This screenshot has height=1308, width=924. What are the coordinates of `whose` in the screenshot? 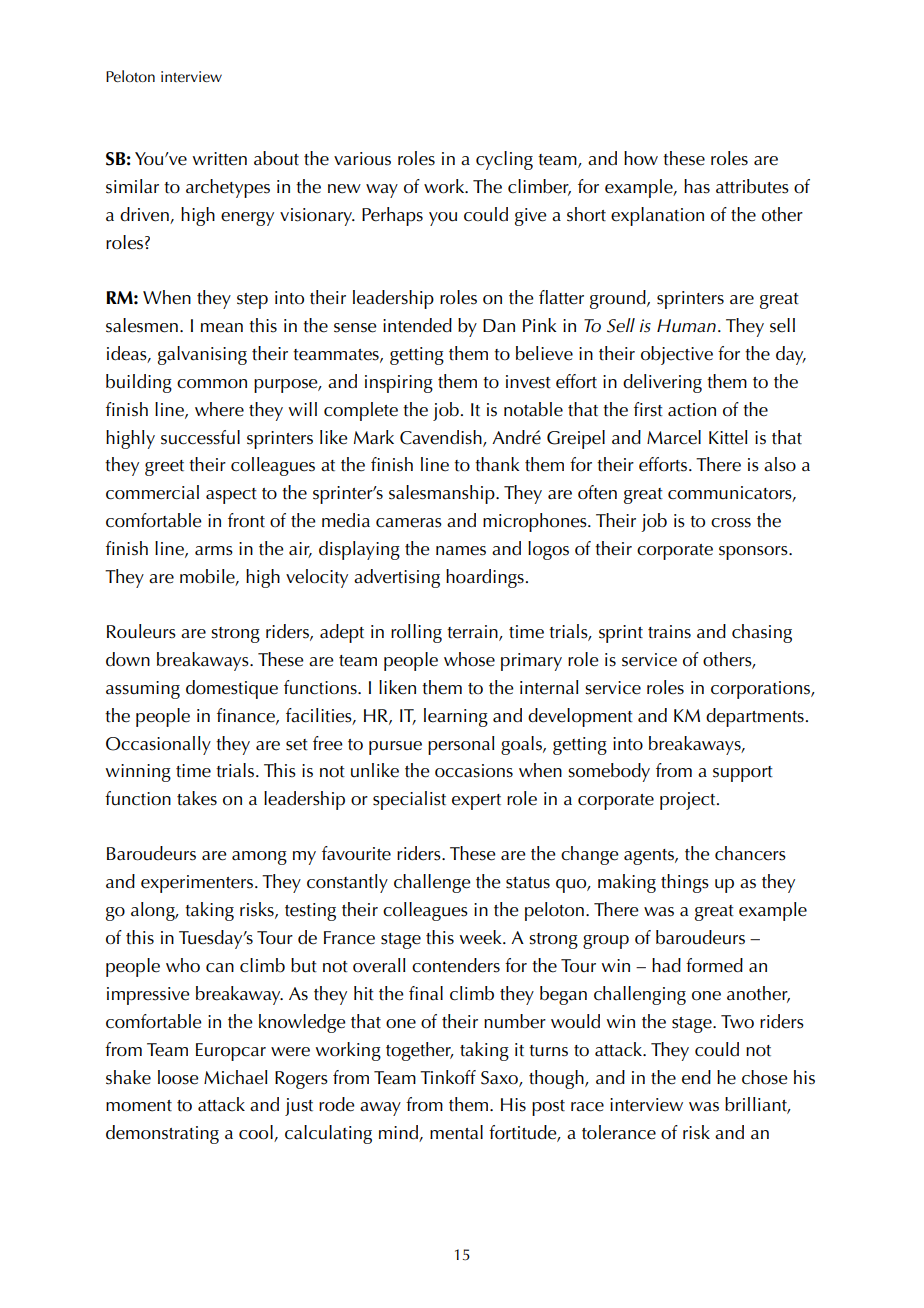 It's located at (469, 659).
